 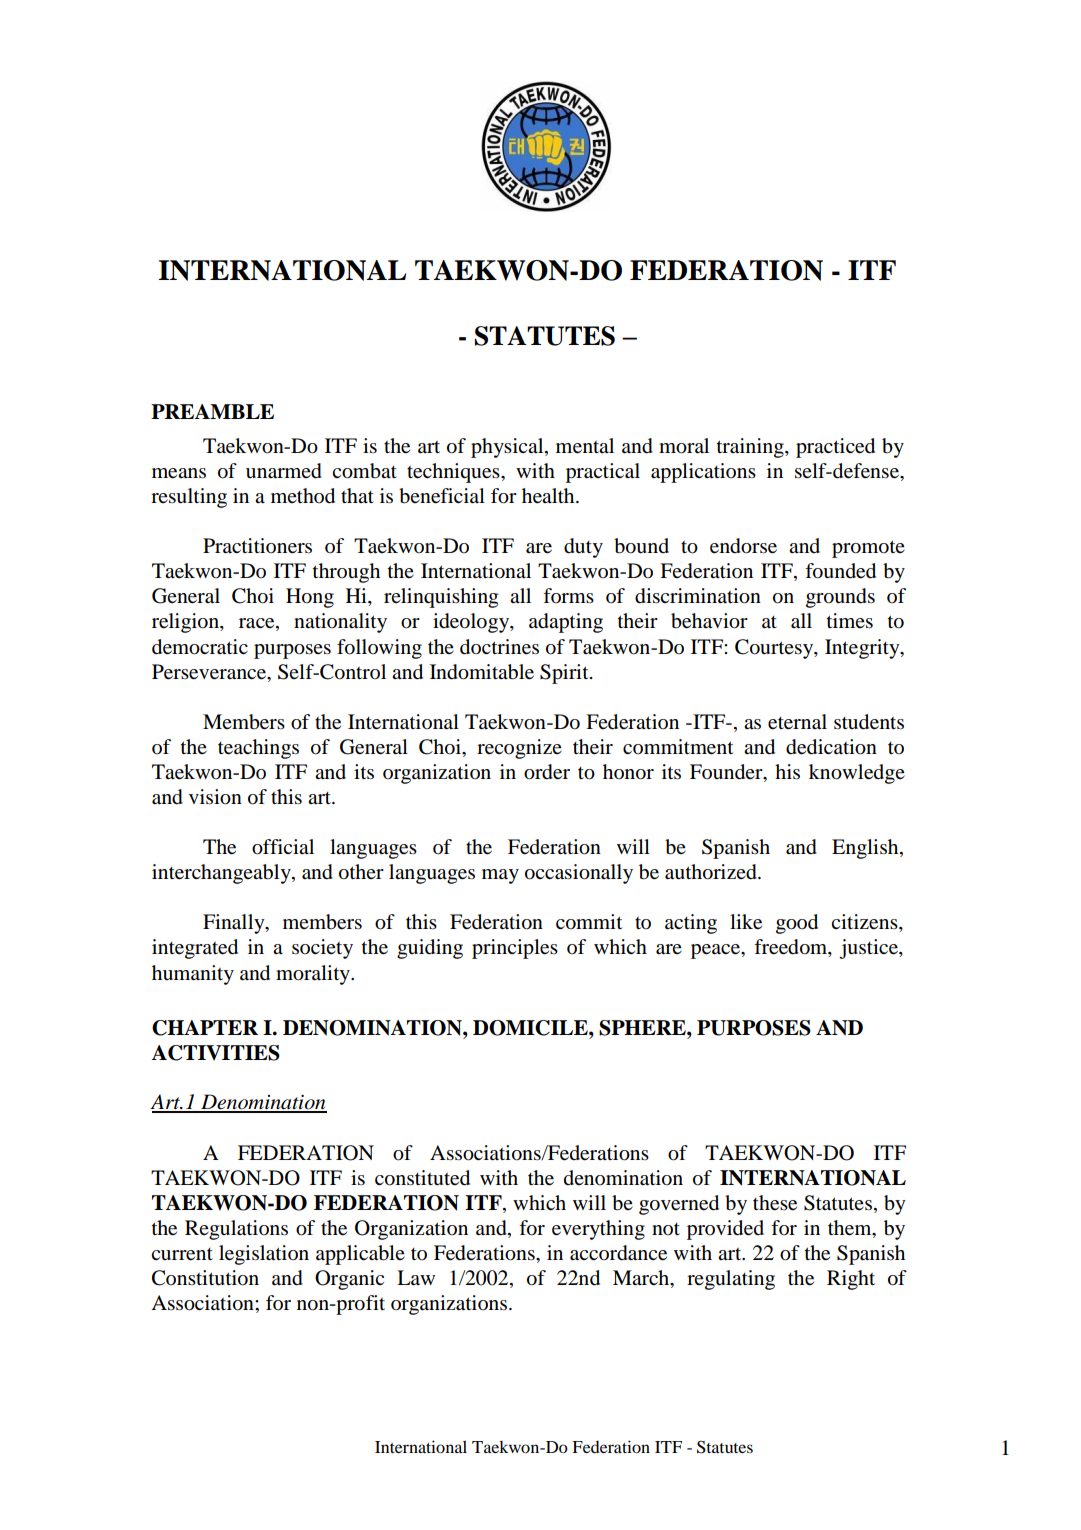 What do you see at coordinates (598, 1230) in the document?
I see `everything` at bounding box center [598, 1230].
